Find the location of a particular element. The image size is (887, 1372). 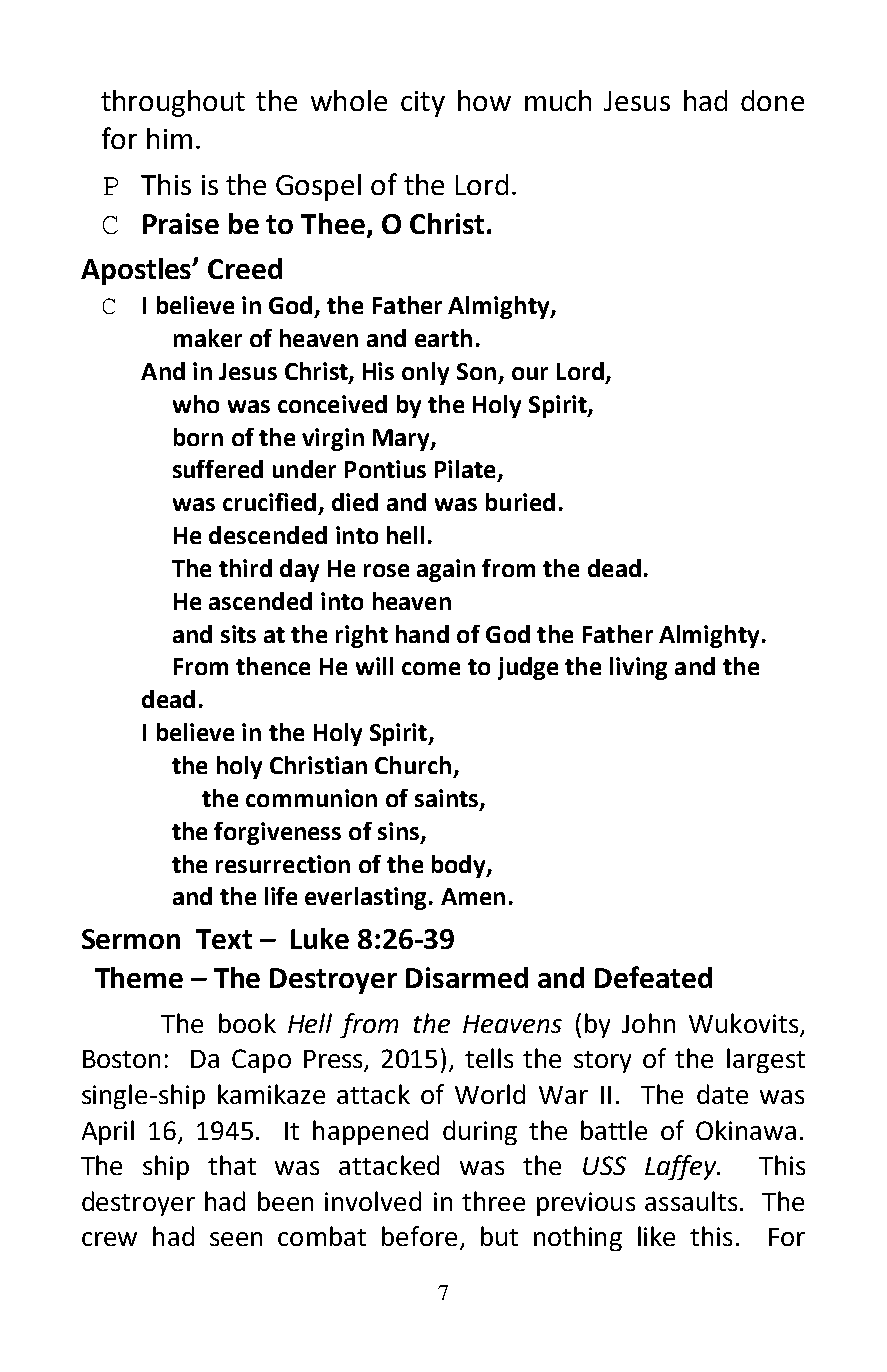

him is located at coordinates (169, 138).
